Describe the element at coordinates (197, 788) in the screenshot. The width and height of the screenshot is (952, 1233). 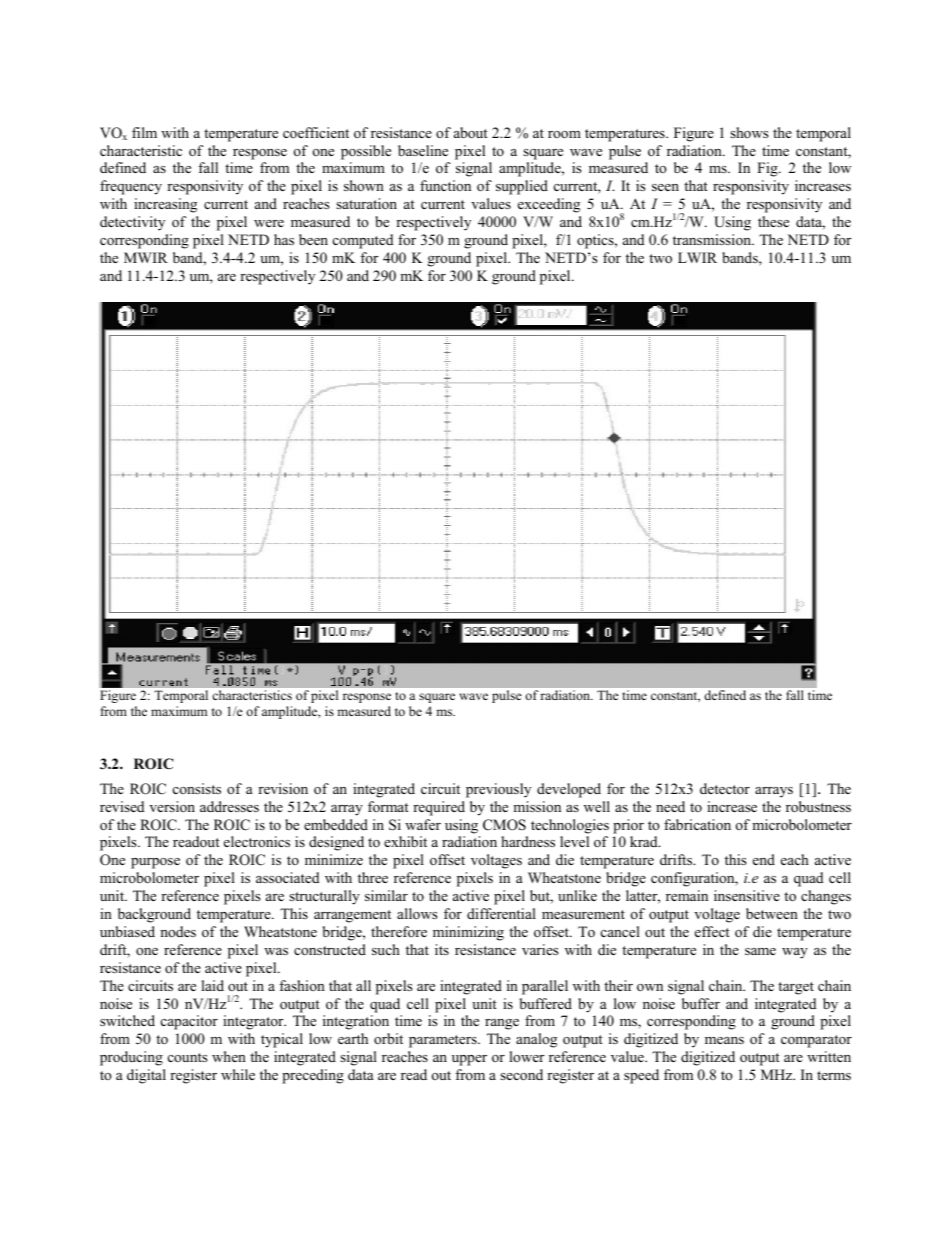
I see `consists` at that location.
